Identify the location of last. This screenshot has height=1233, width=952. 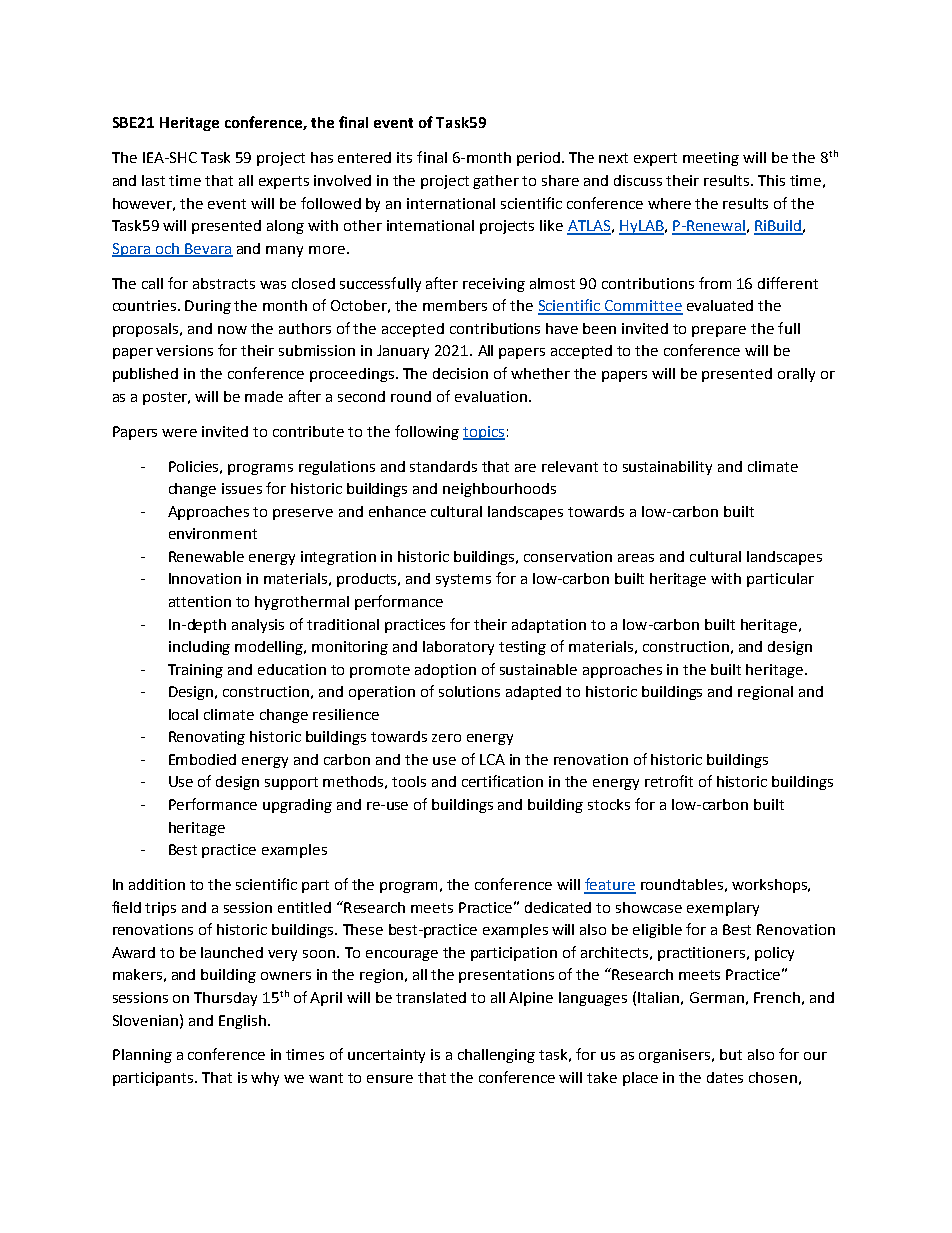
(153, 180).
